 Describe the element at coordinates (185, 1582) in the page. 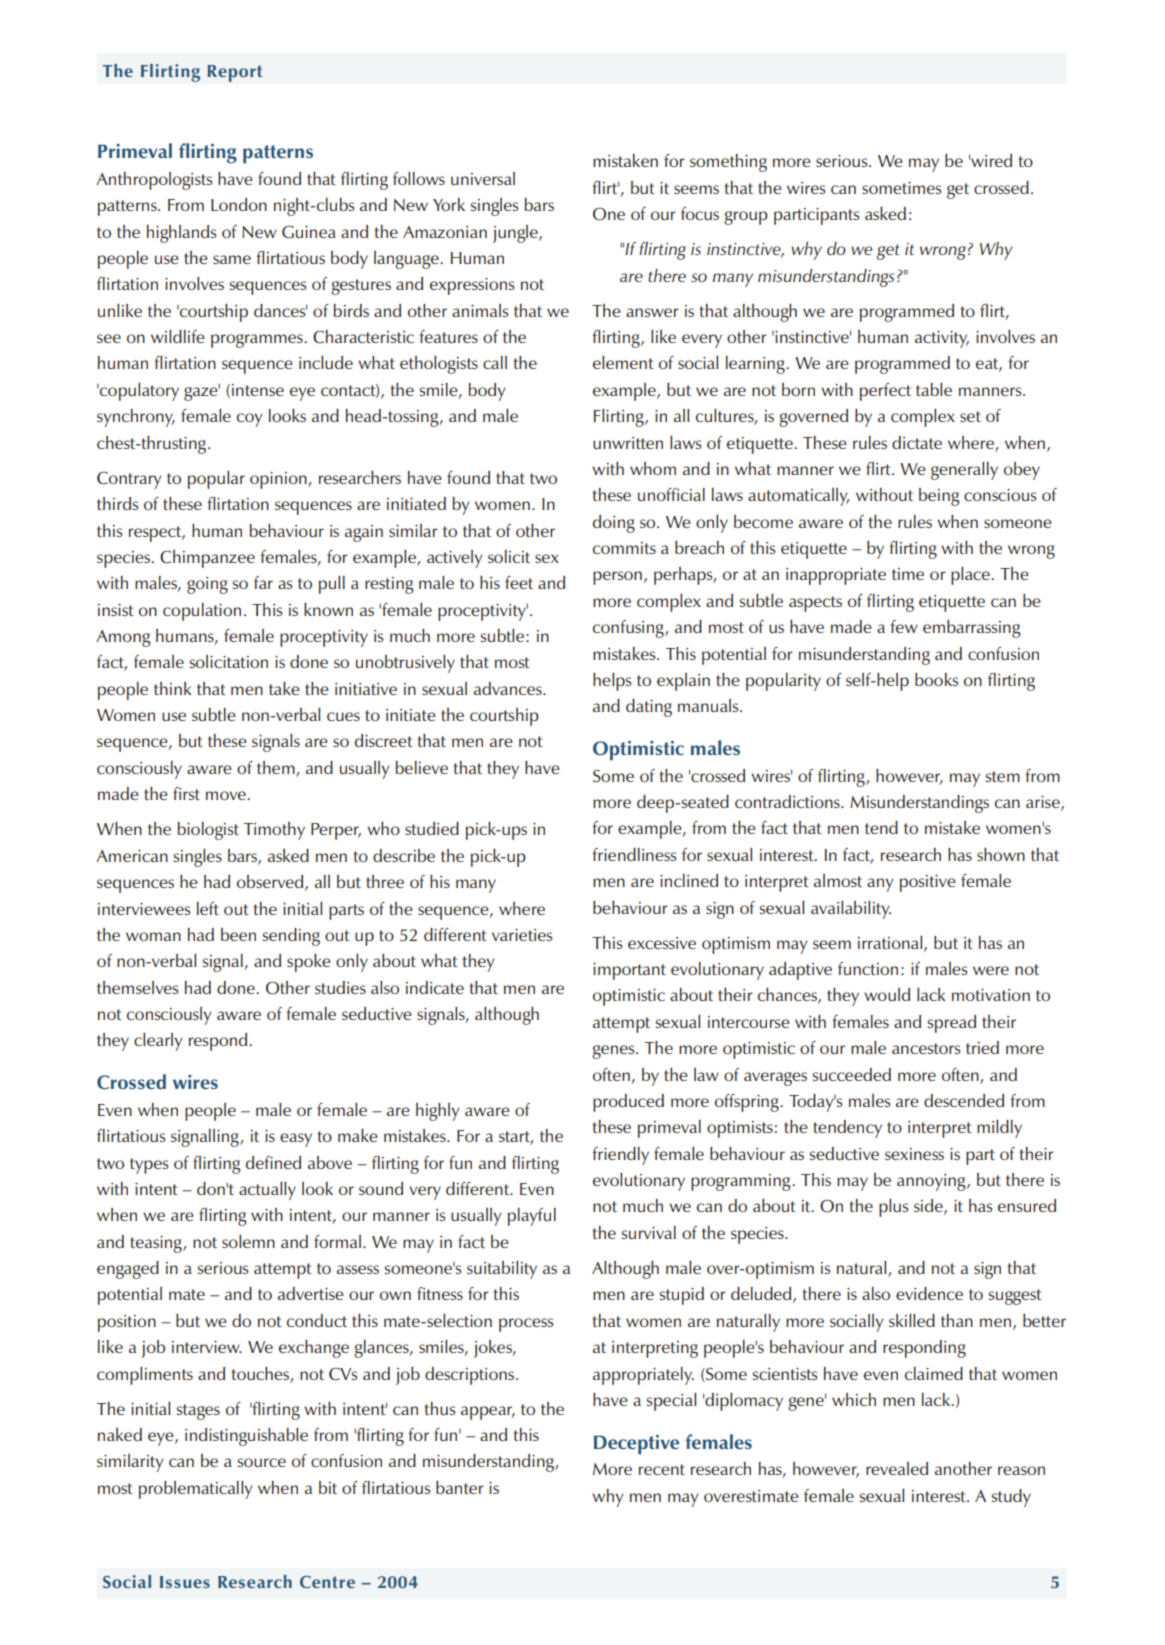

I see `Issues` at that location.
